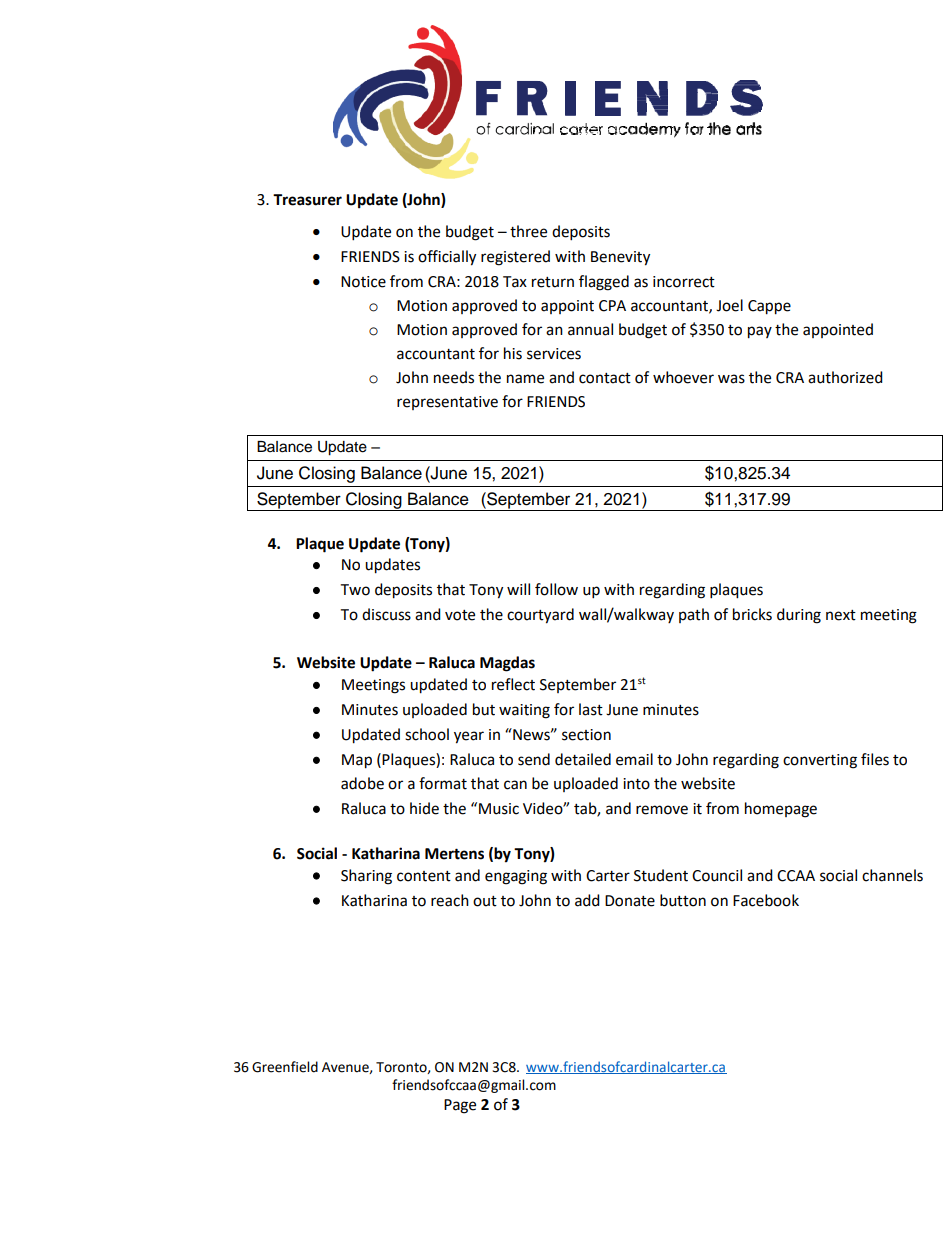 This page has width=952, height=1233. I want to click on Greenfield, so click(285, 1067).
